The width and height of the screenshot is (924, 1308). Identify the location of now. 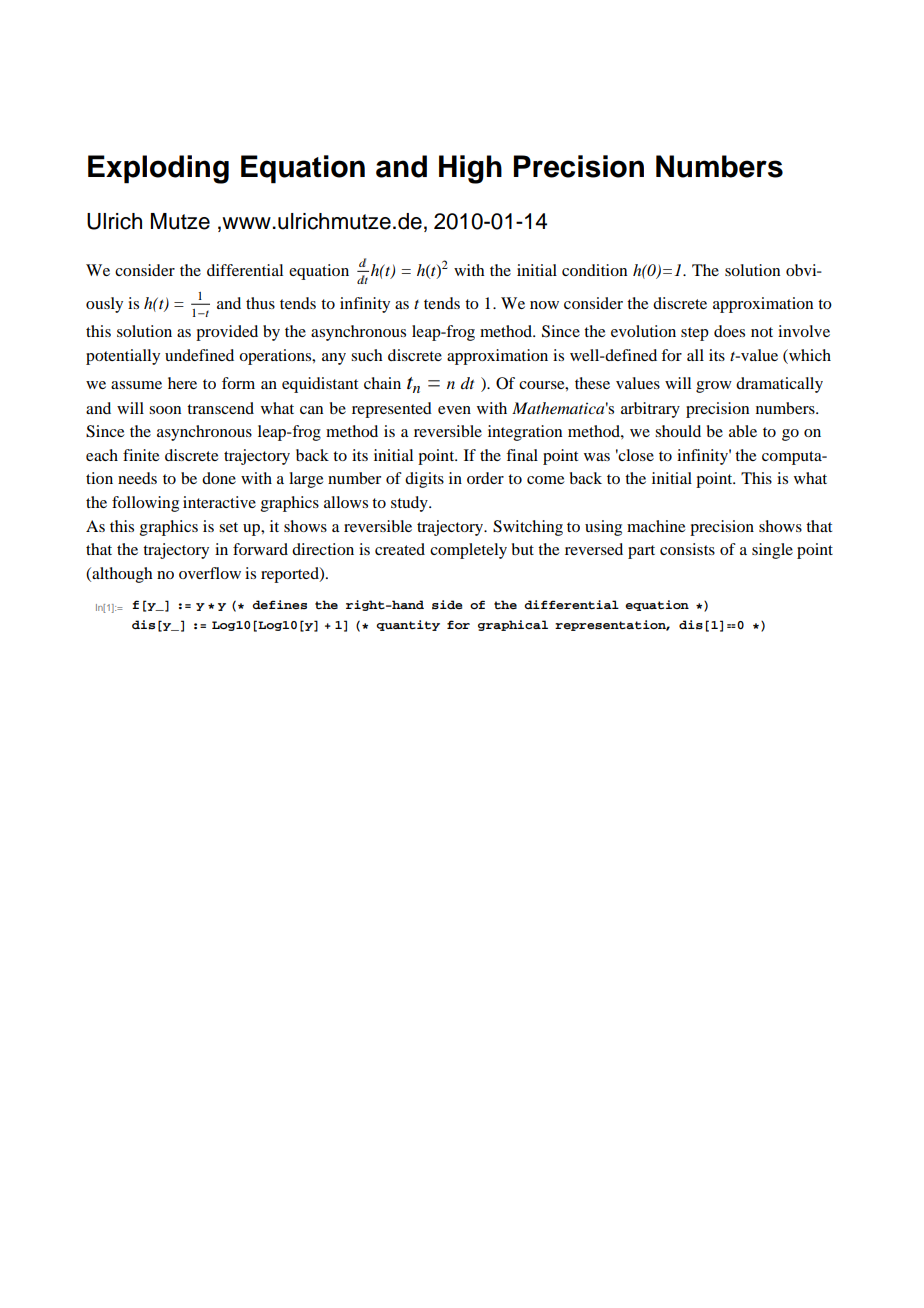
(544, 305).
